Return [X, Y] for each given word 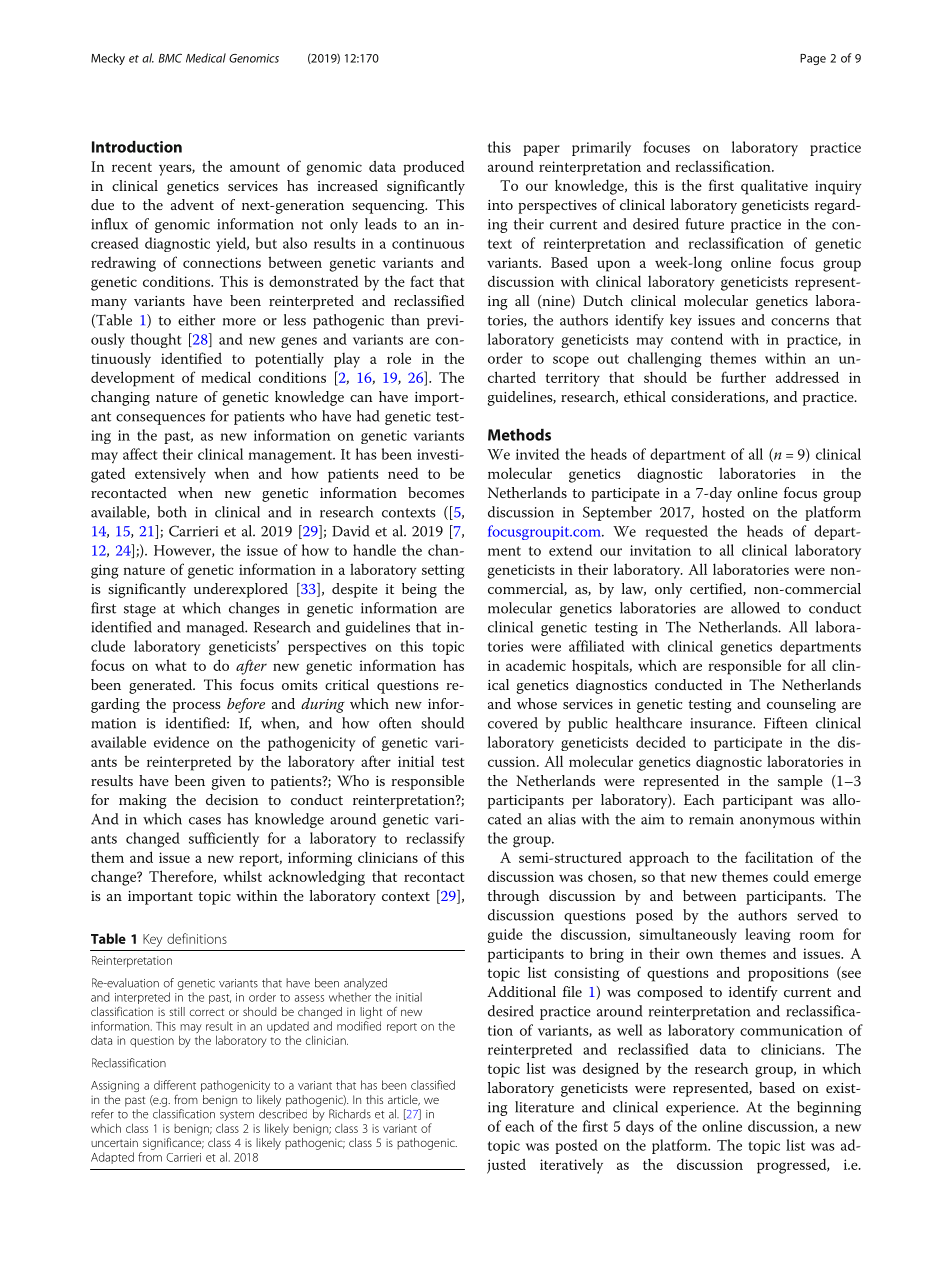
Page [813, 59]
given [228, 783]
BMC [170, 58]
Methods [519, 435]
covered [513, 723]
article [404, 1100]
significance [173, 1142]
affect [140, 454]
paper [541, 150]
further [743, 377]
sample [800, 782]
